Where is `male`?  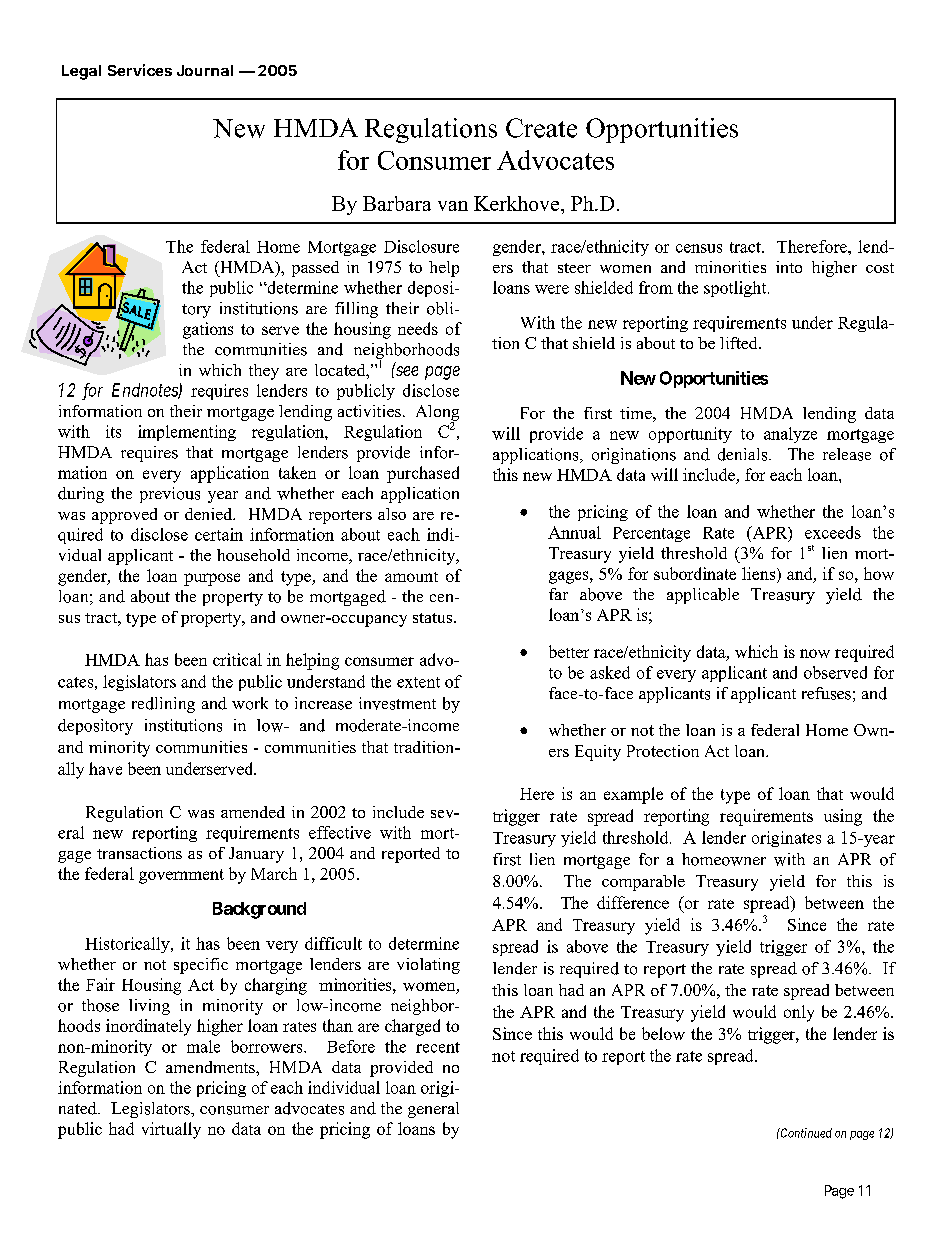 male is located at coordinates (203, 1046).
